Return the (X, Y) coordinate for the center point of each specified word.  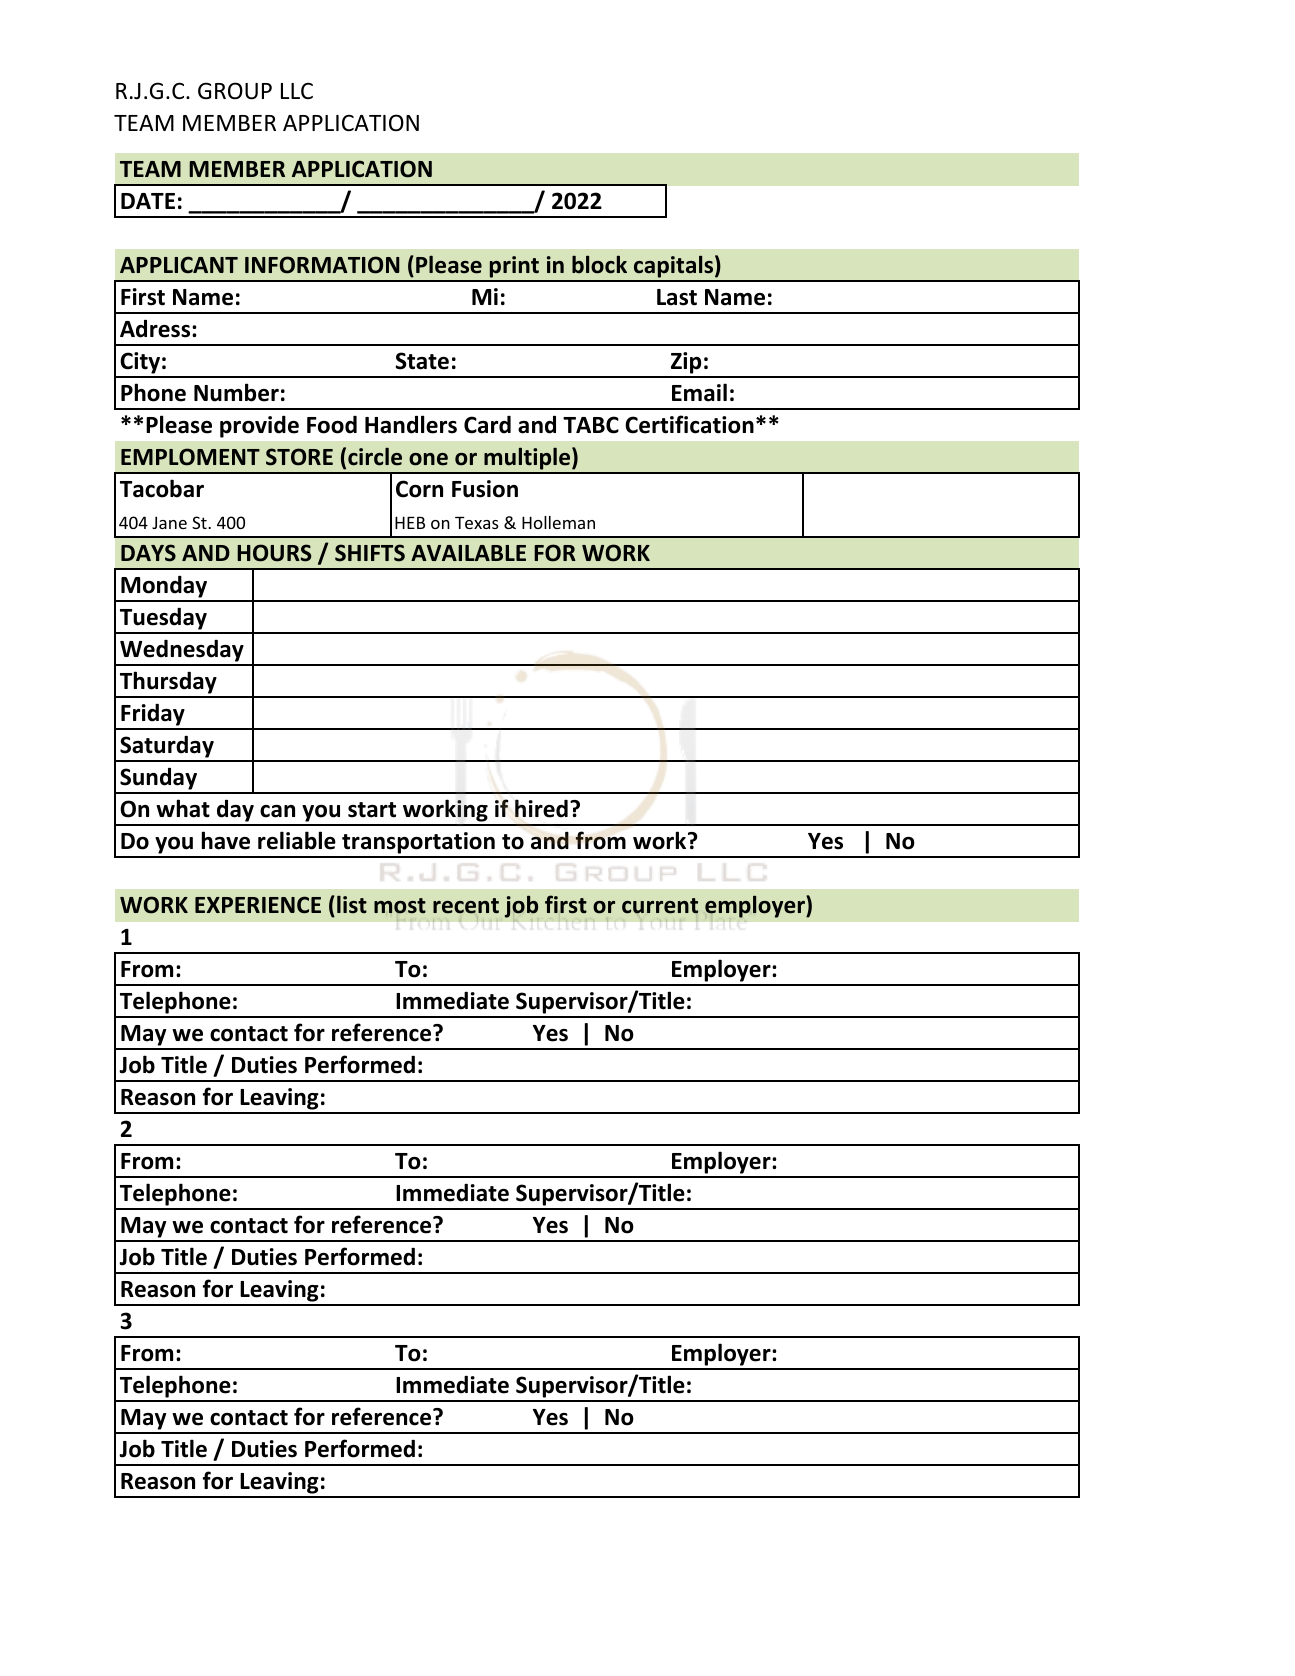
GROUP (235, 91)
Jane (169, 522)
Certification (689, 424)
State (422, 361)
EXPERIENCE (258, 904)
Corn (419, 489)
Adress (156, 328)
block (599, 264)
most (400, 906)
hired (541, 808)
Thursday (168, 684)
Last (677, 297)
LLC (297, 90)
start (372, 810)
